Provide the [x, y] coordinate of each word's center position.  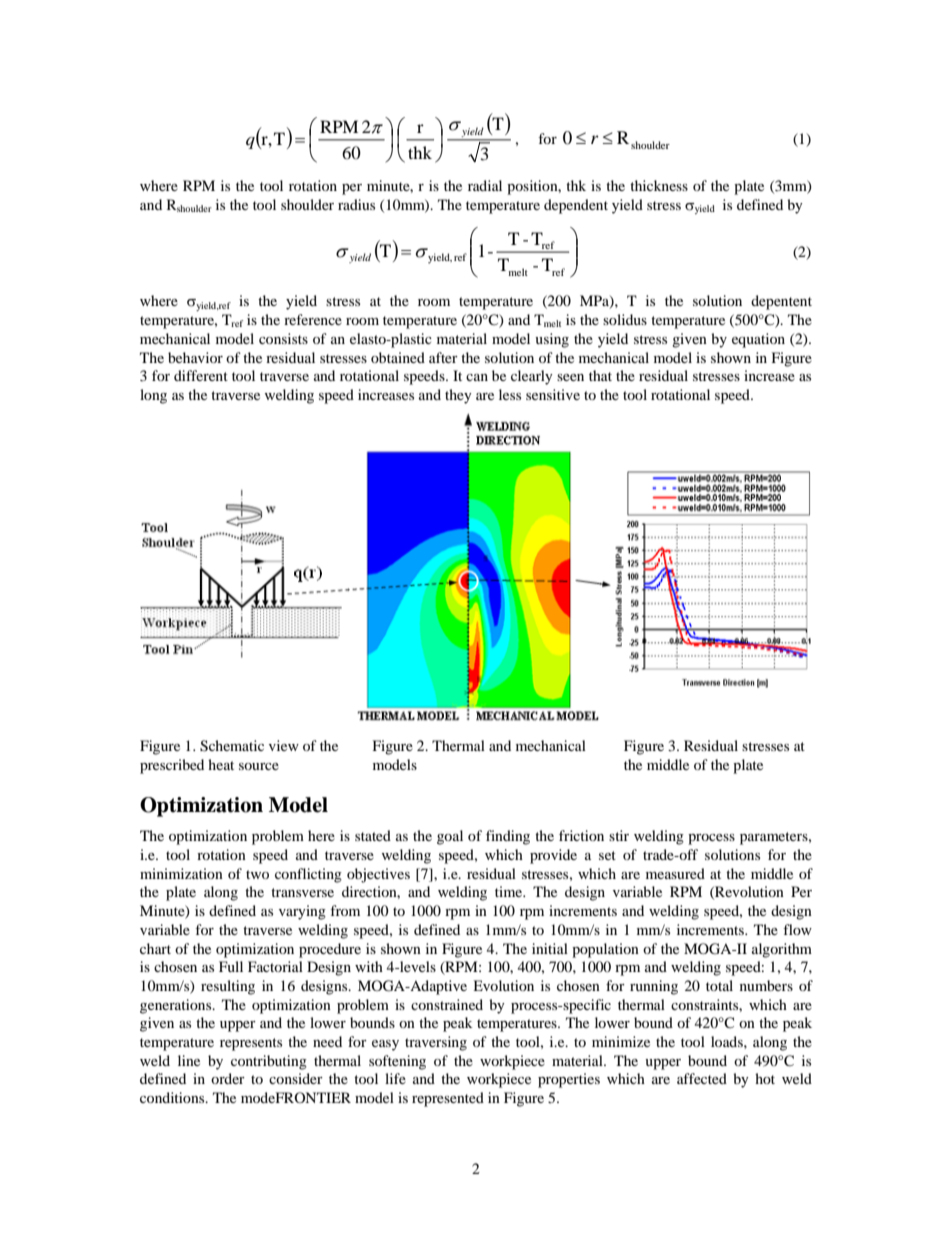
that [600, 375]
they [458, 396]
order [228, 1078]
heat [221, 764]
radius [356, 204]
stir [619, 835]
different [201, 375]
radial [485, 185]
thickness [659, 185]
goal [450, 837]
